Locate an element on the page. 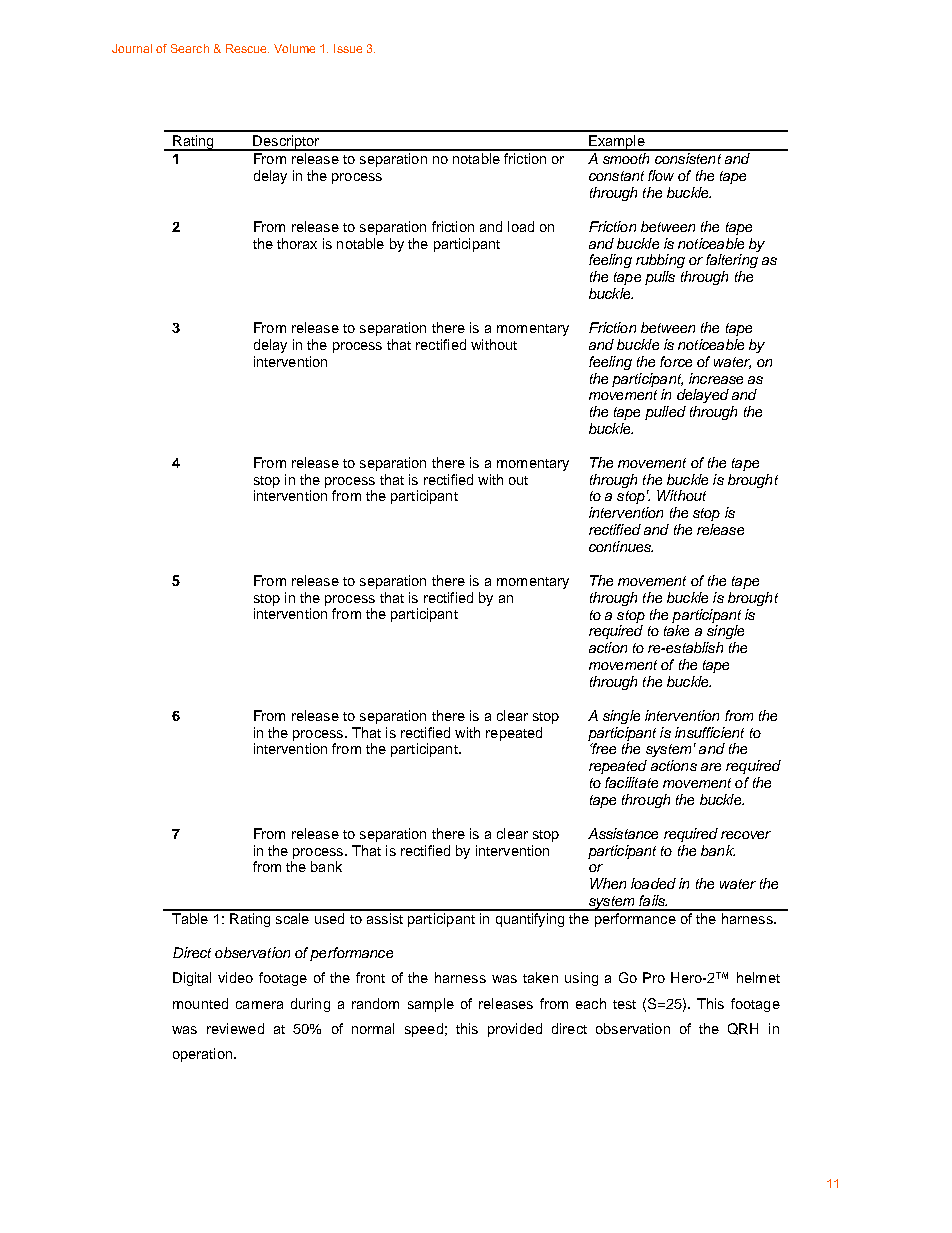 This document has height=1233, width=952. sample is located at coordinates (431, 1005).
